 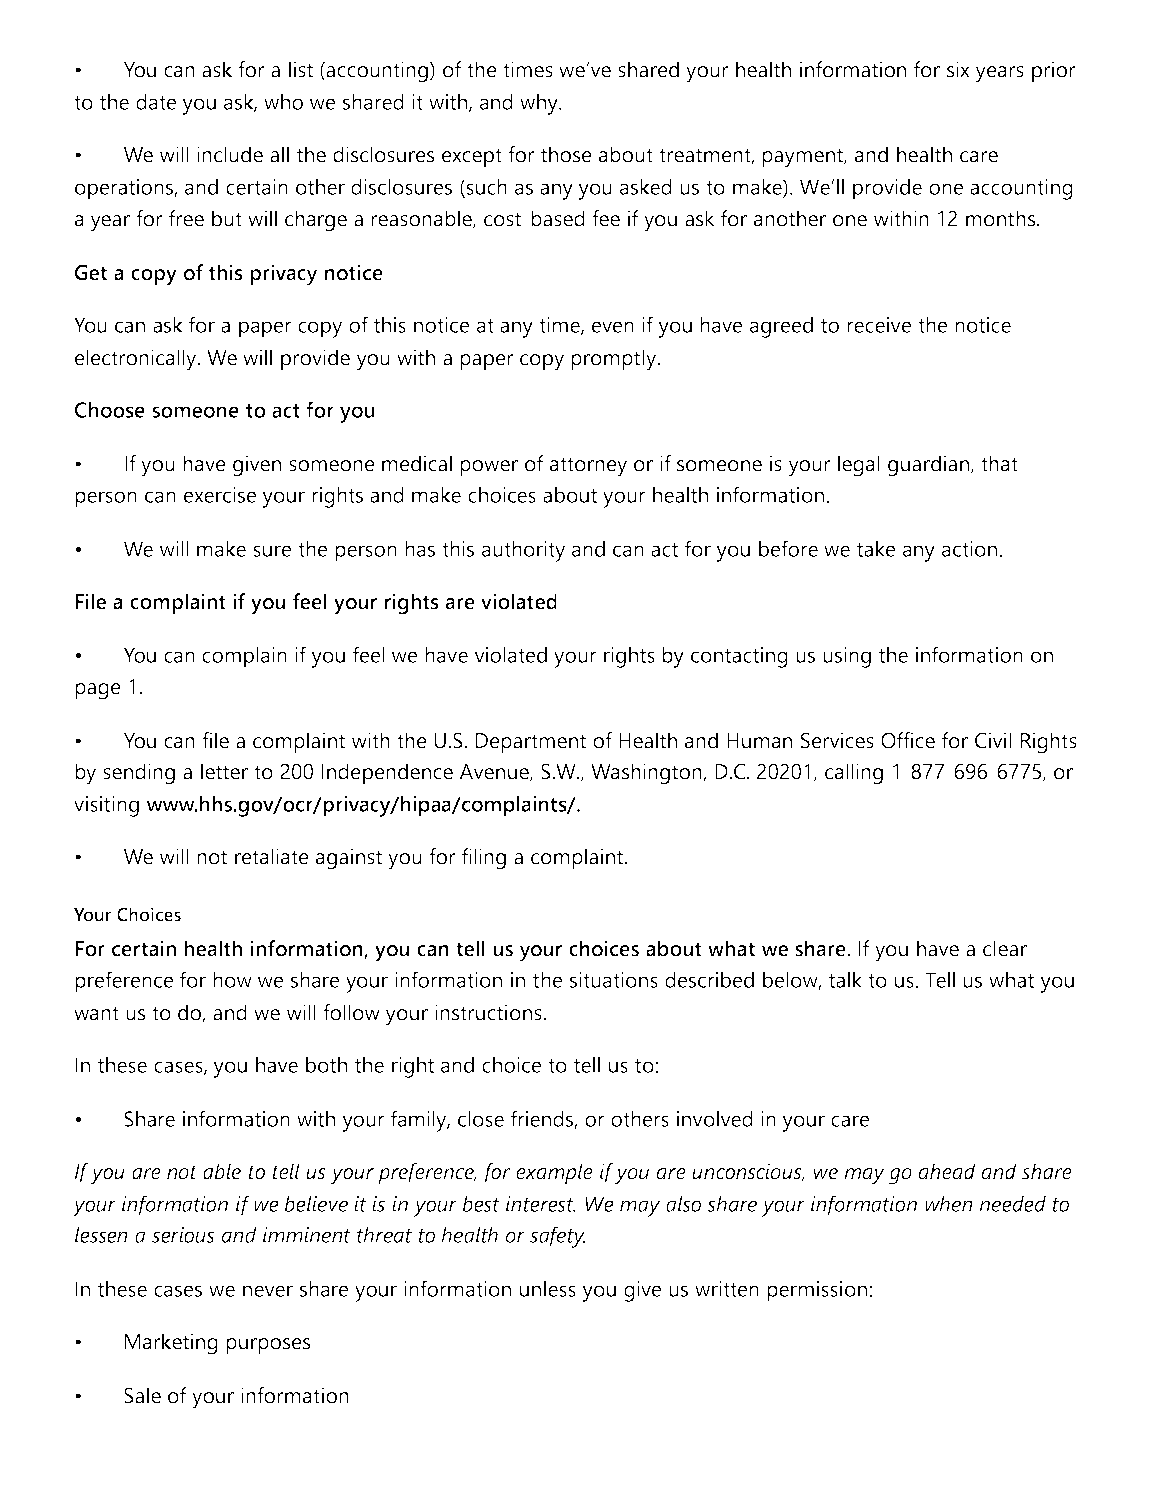 What do you see at coordinates (523, 551) in the document?
I see `authority` at bounding box center [523, 551].
